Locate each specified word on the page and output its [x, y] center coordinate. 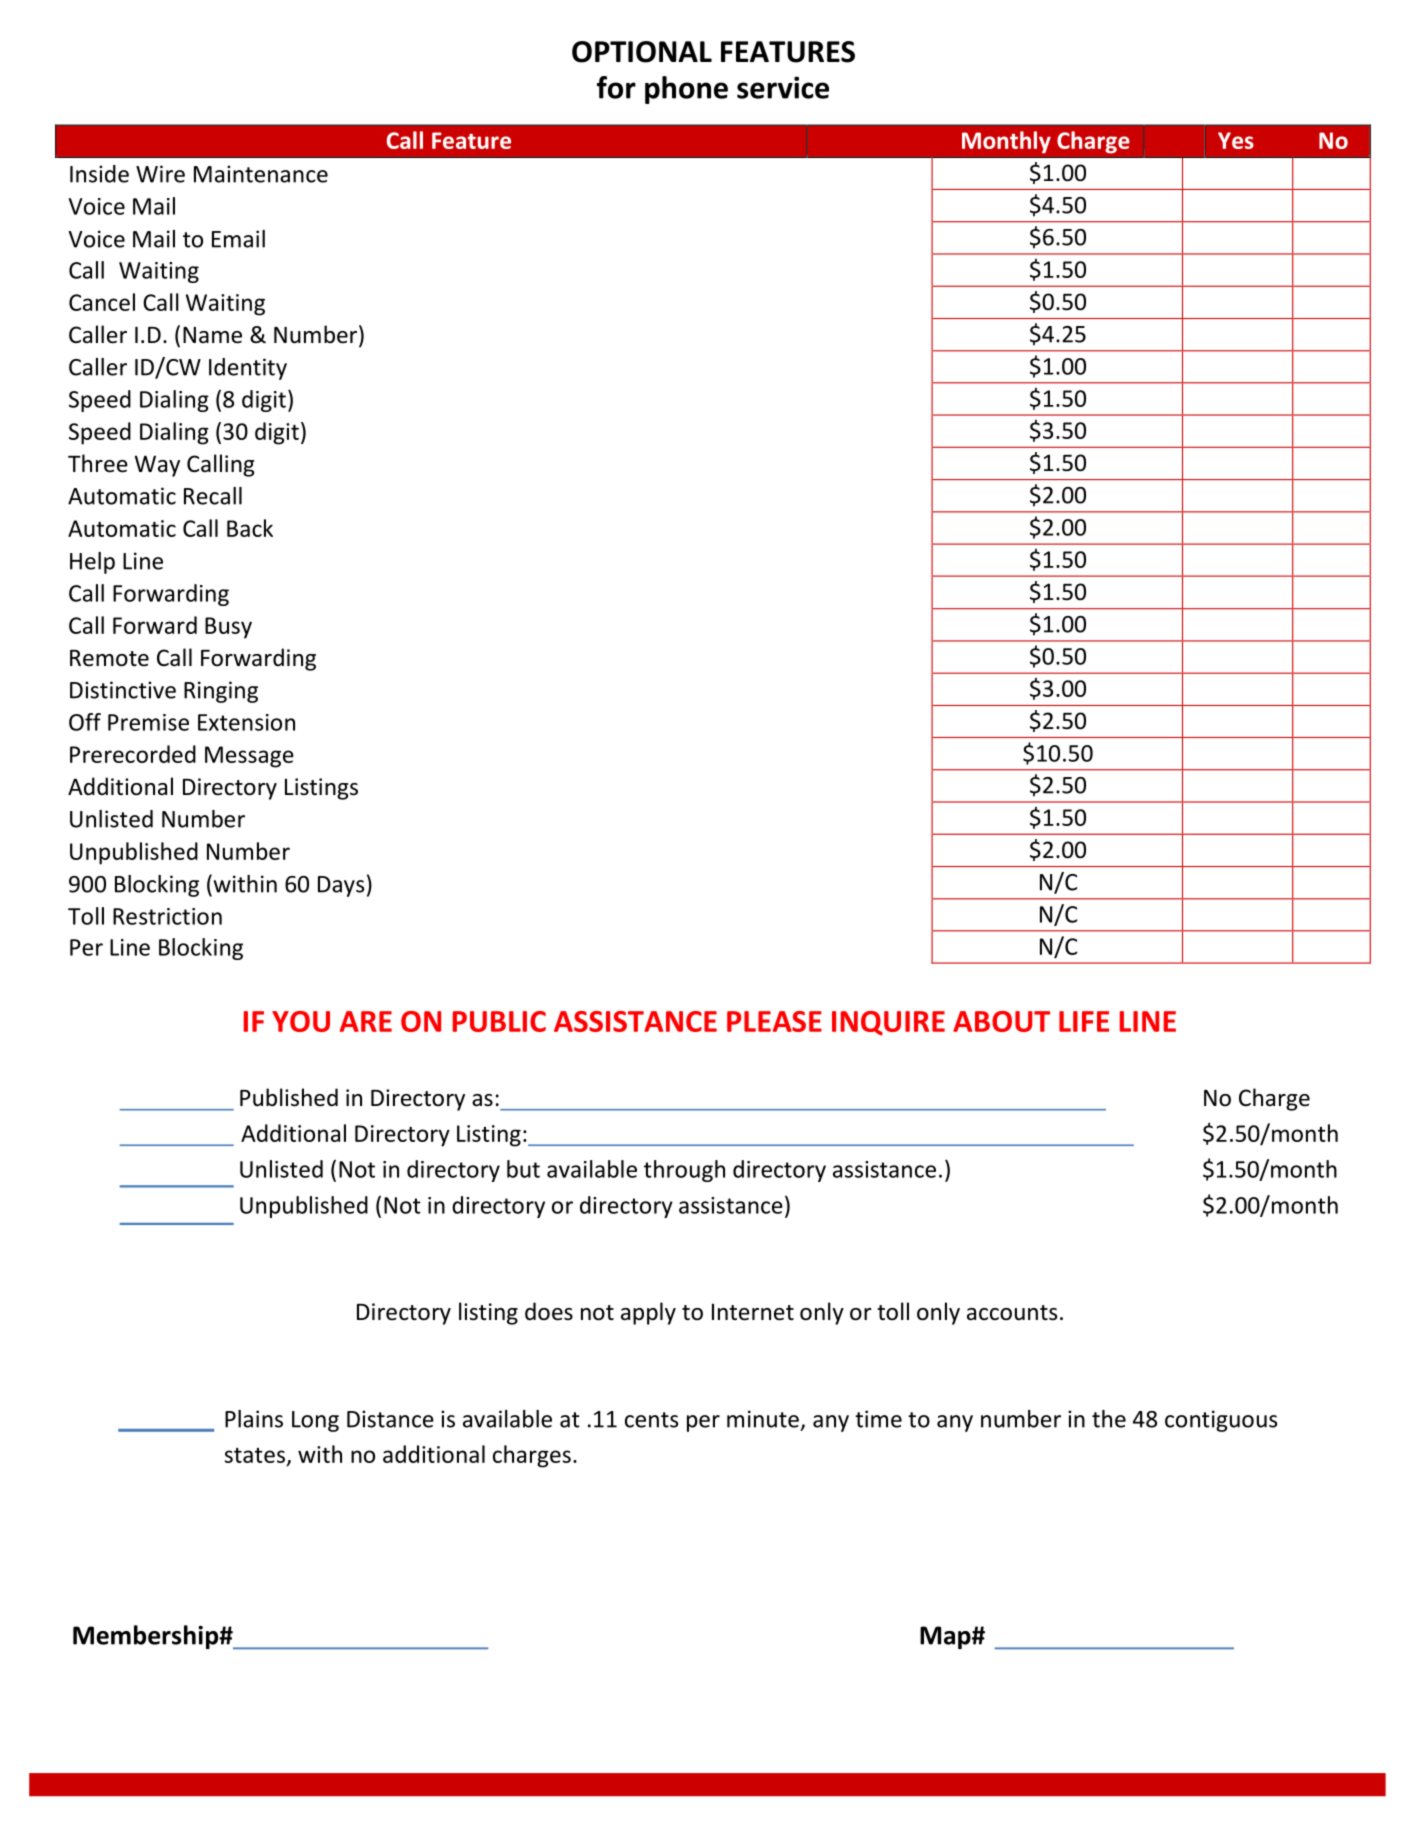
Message [249, 757]
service [783, 87]
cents [651, 1420]
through [684, 1171]
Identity [248, 369]
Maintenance [261, 174]
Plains [254, 1419]
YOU [301, 1021]
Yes [1236, 140]
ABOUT [1001, 1021]
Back [250, 528]
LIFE [1084, 1021]
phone [686, 90]
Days [341, 886]
